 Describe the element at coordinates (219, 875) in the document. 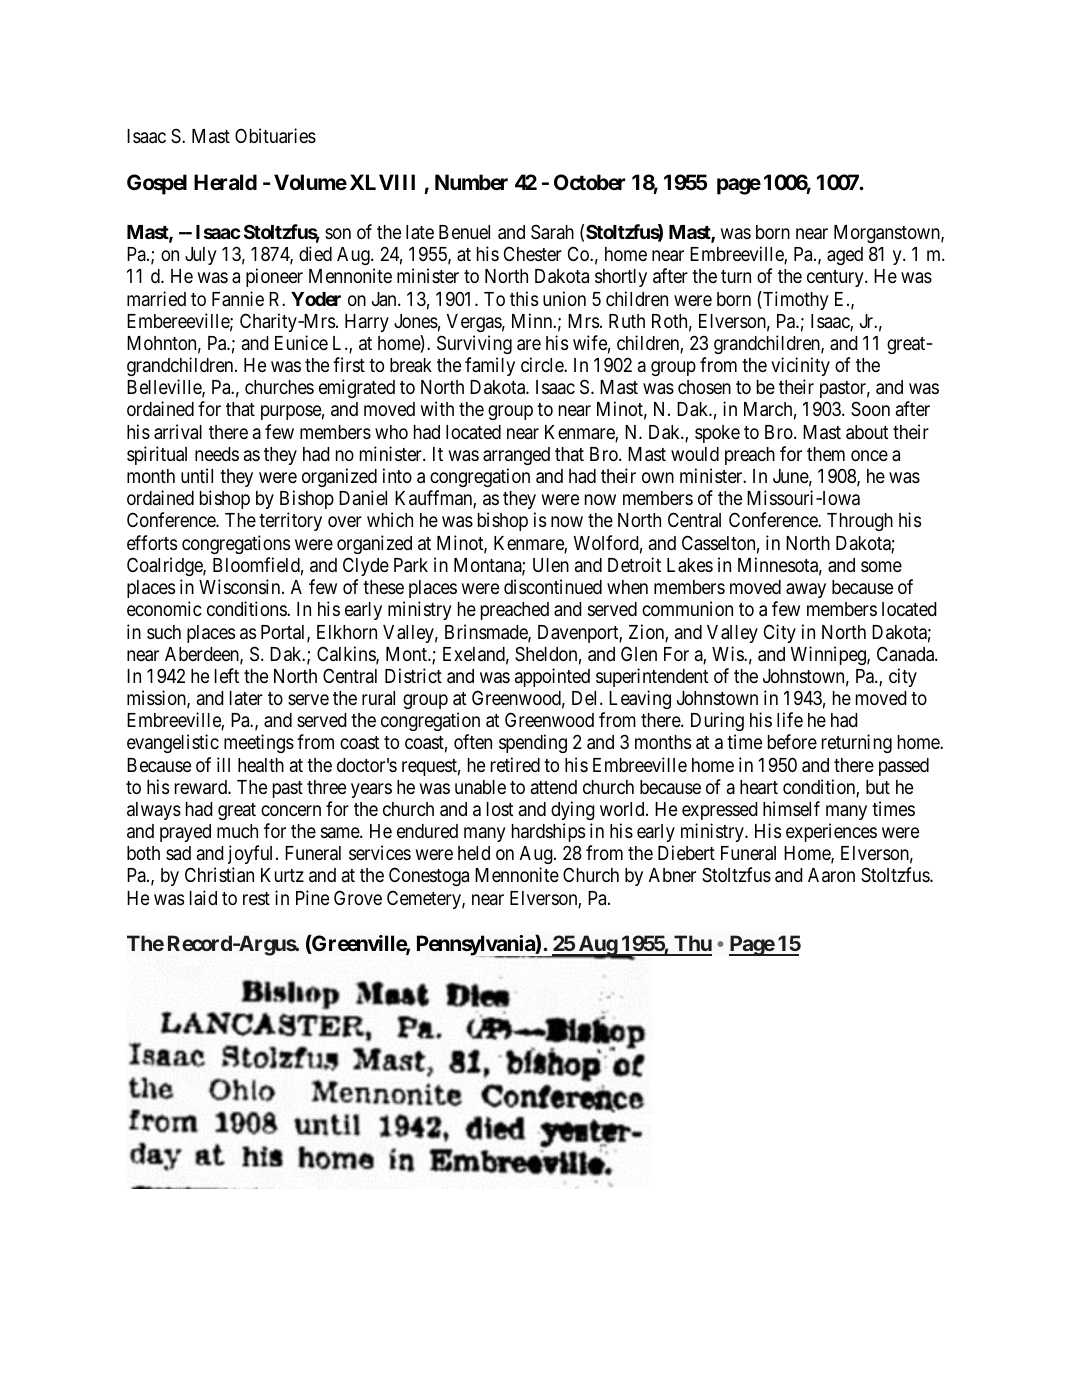

I see `Christian` at that location.
